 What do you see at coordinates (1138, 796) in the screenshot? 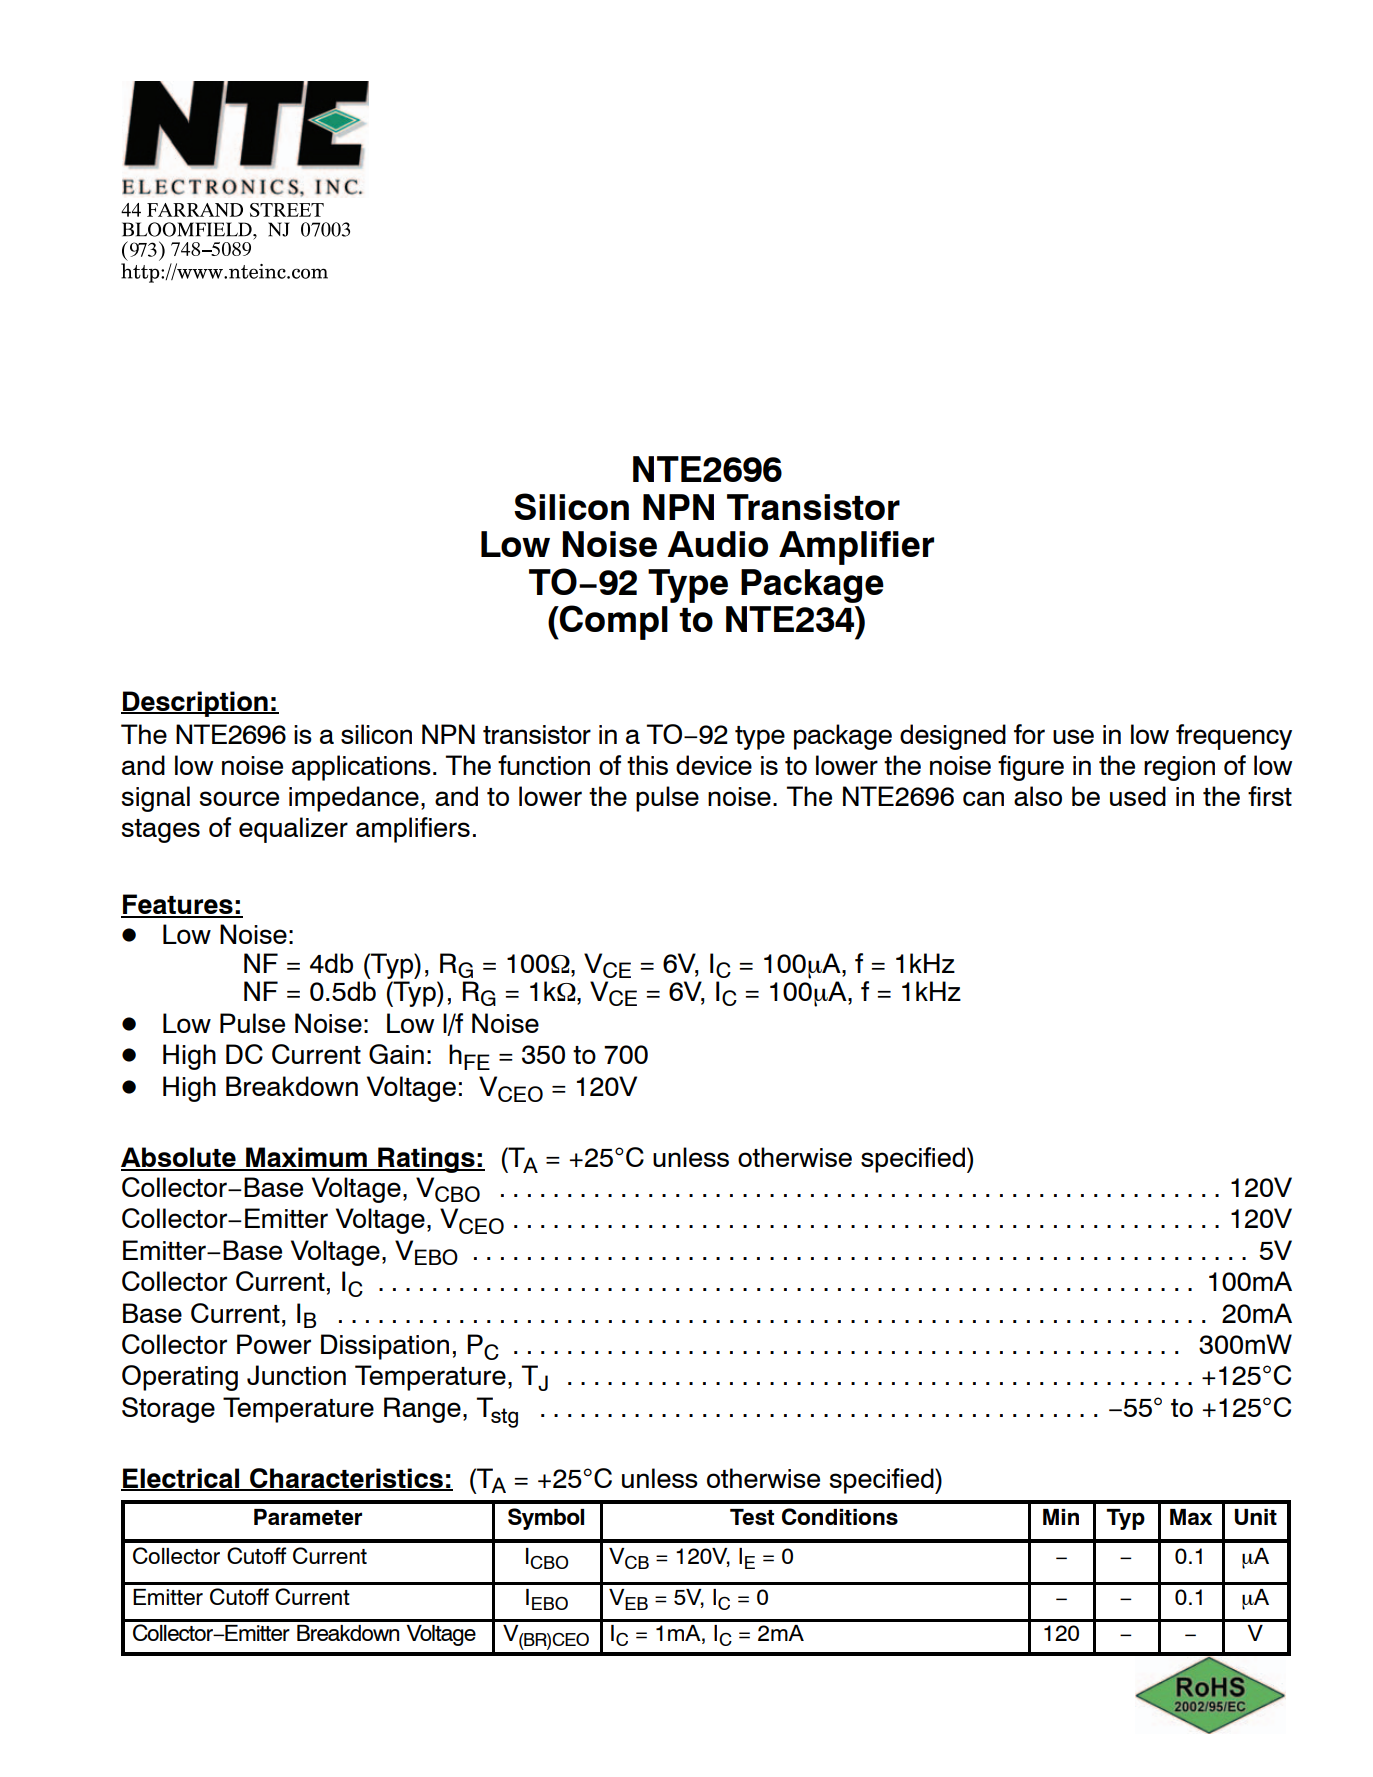
I see `used` at bounding box center [1138, 796].
